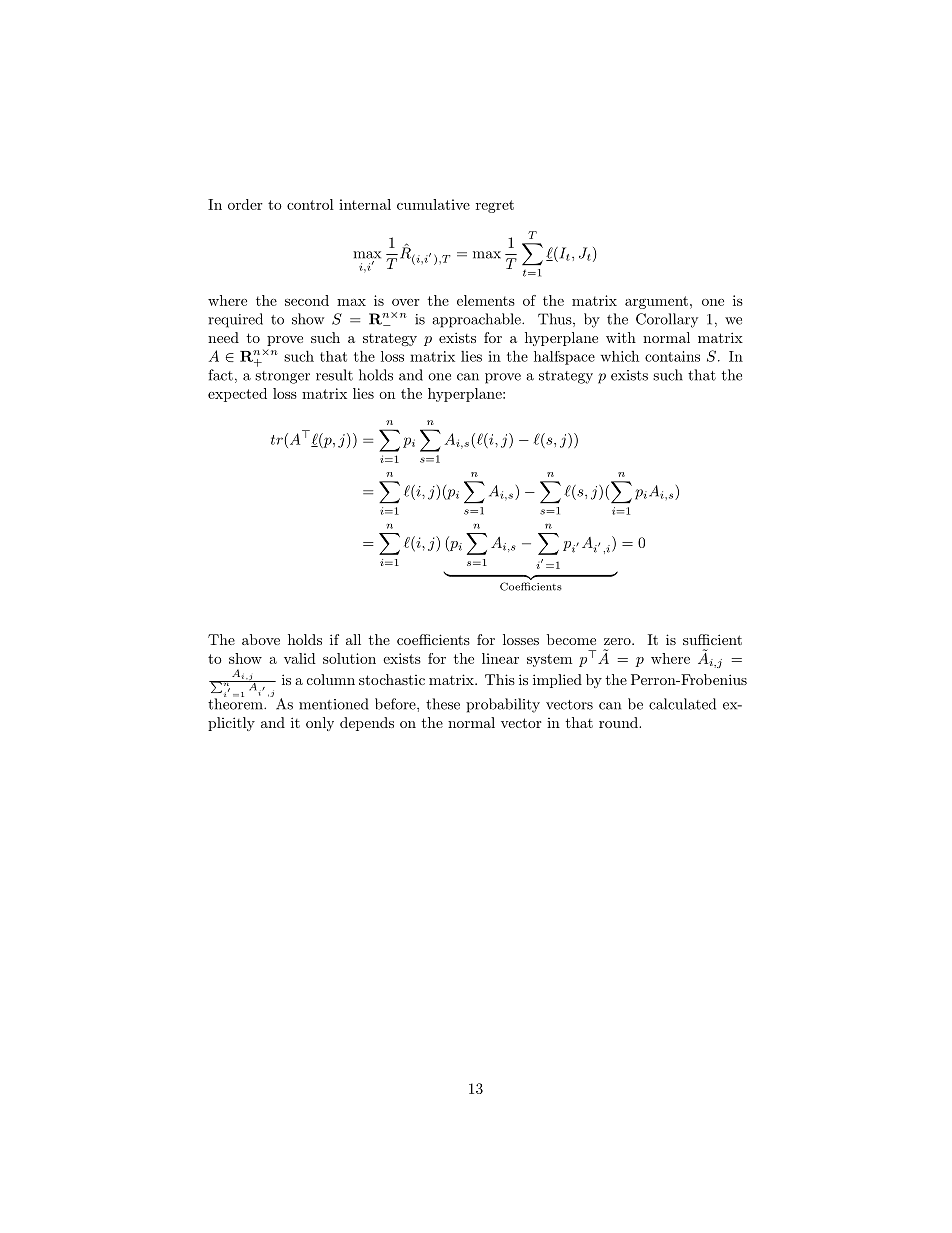  I want to click on result, so click(334, 375).
